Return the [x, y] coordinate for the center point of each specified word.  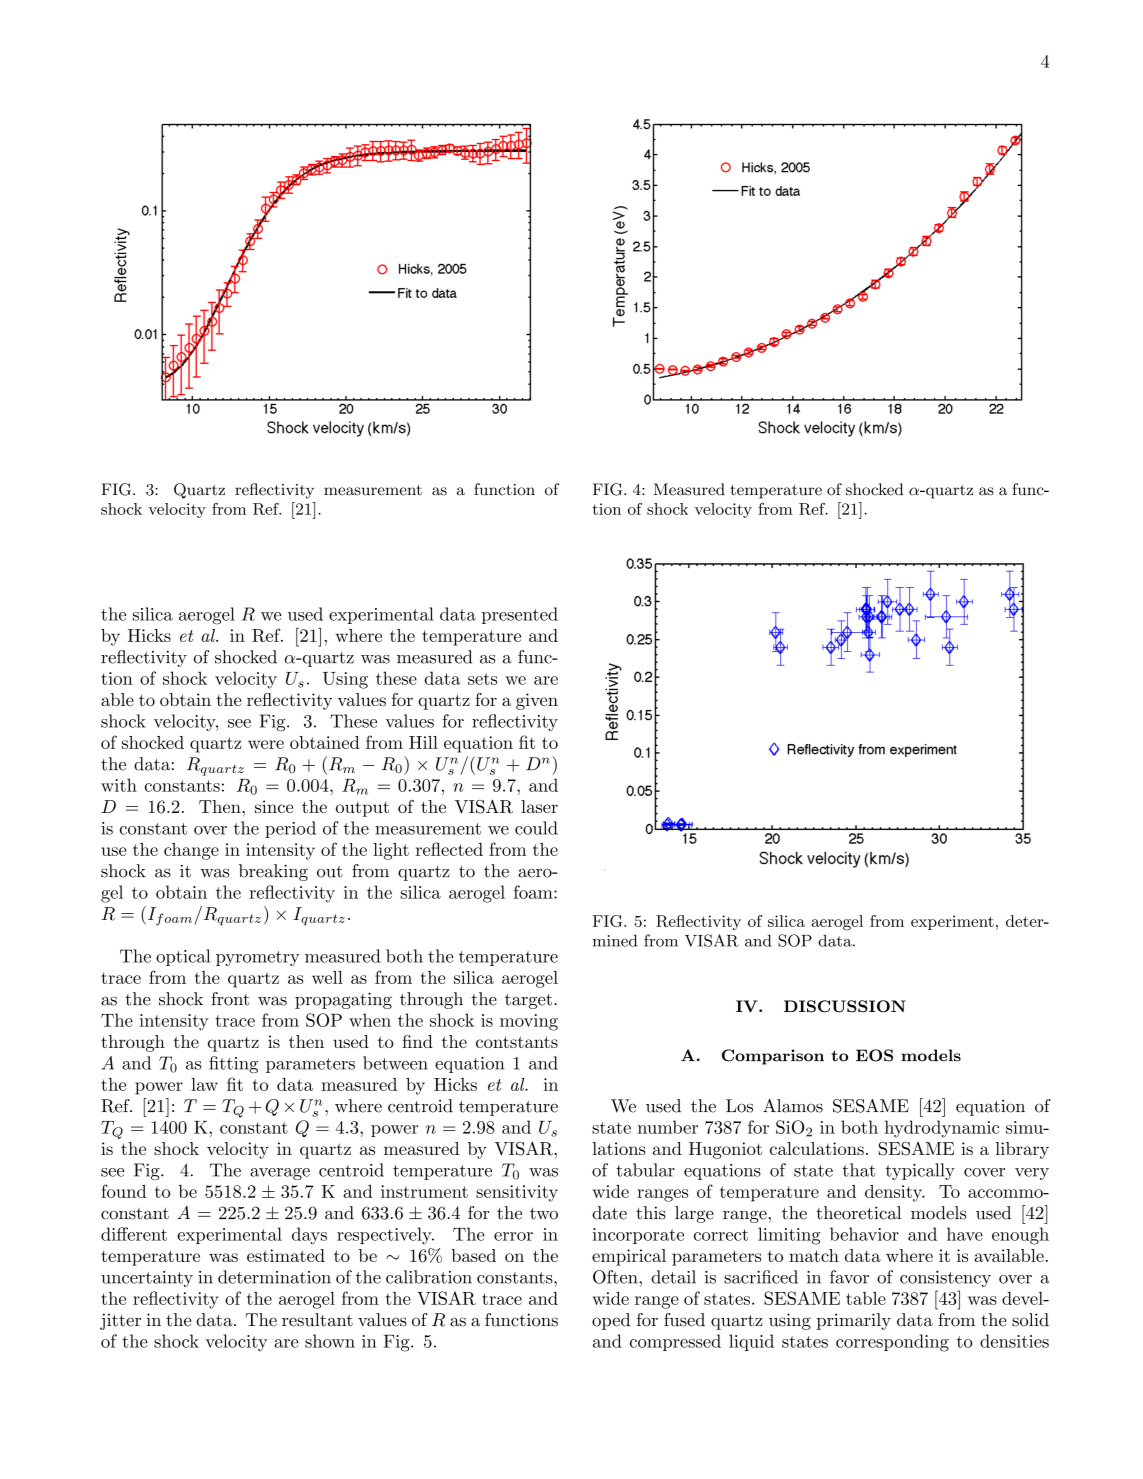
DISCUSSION [845, 1006]
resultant [317, 1320]
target [528, 1001]
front [230, 999]
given [537, 701]
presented [520, 615]
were [266, 744]
